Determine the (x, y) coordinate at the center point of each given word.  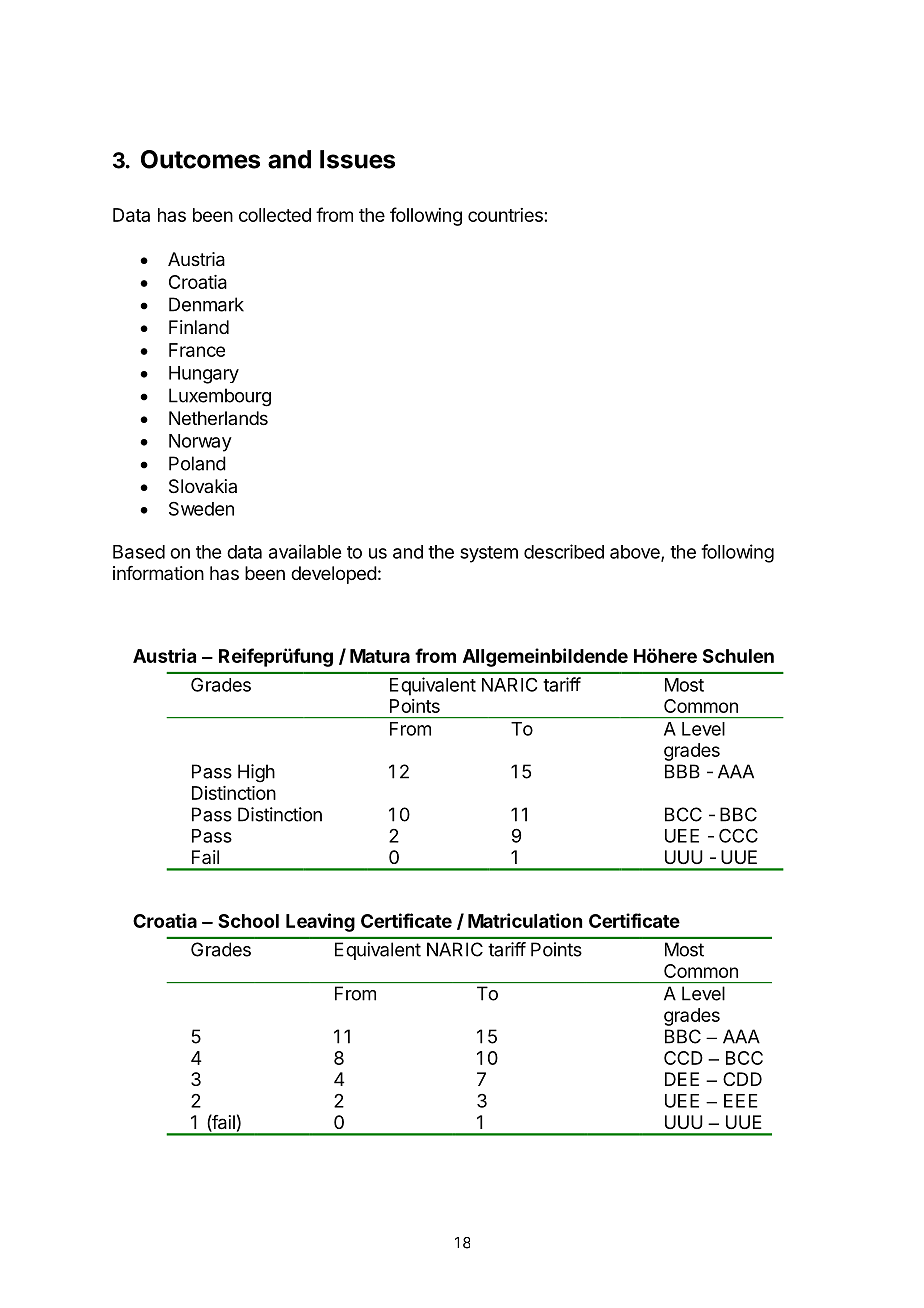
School (248, 921)
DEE (682, 1079)
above (636, 553)
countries (505, 215)
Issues (357, 159)
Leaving (320, 922)
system (489, 554)
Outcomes (200, 159)
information (158, 573)
